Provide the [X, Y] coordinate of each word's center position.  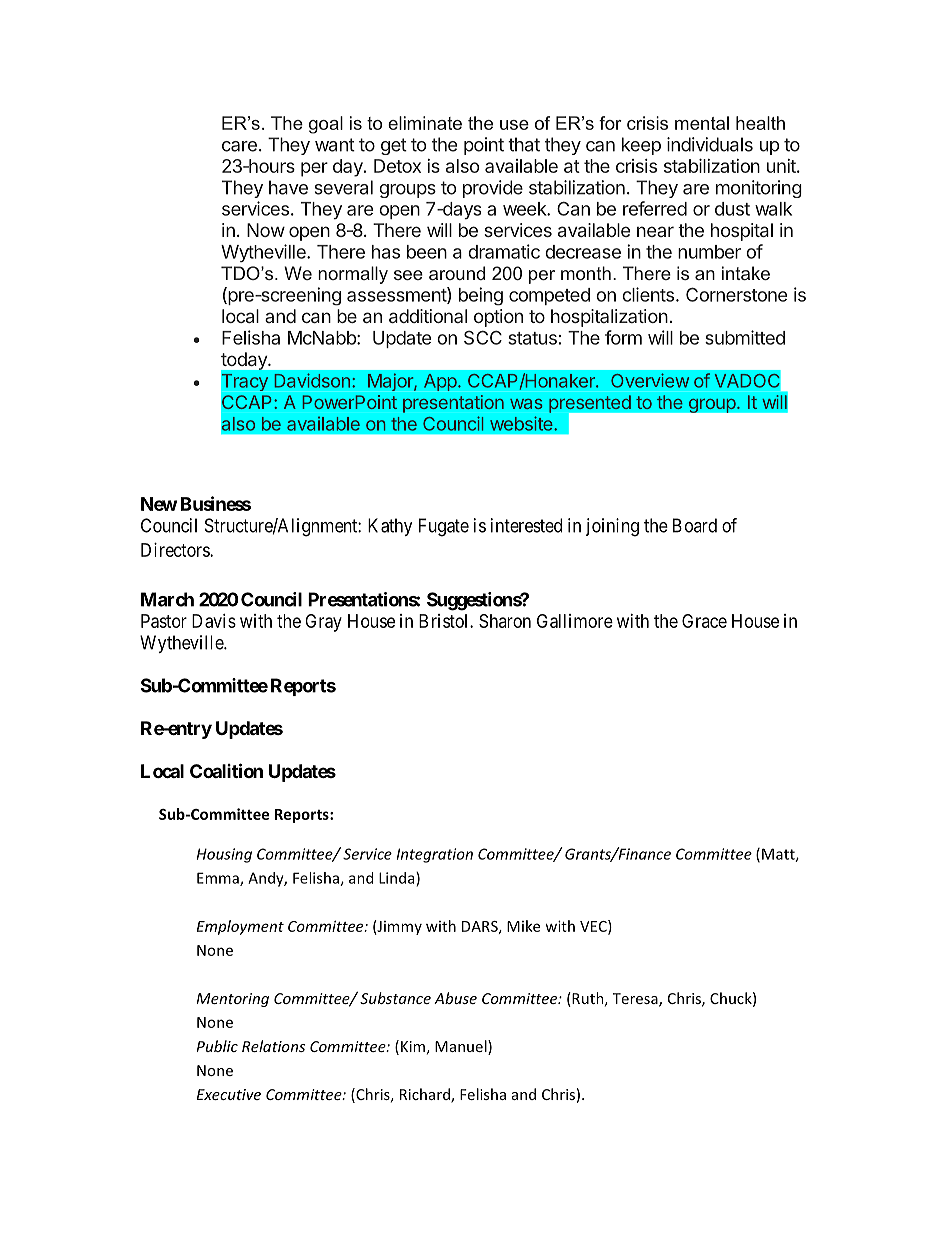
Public [217, 1046]
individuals [710, 144]
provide [493, 189]
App [440, 382]
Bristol [445, 621]
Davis [214, 621]
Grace [704, 621]
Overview [650, 380]
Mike [523, 926]
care [239, 146]
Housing [224, 855]
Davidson [312, 380]
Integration [435, 855]
